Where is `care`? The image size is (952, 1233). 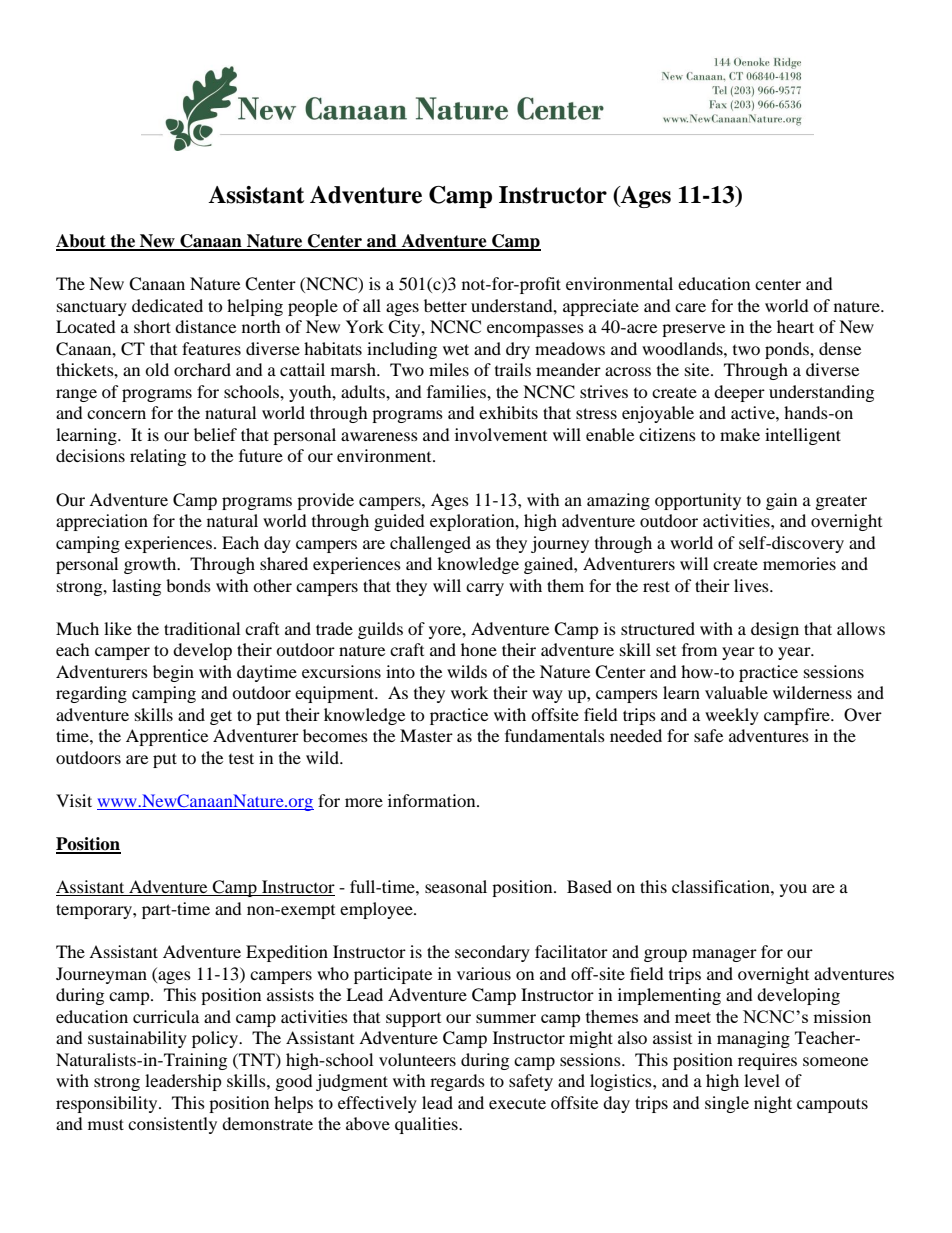 care is located at coordinates (690, 307).
